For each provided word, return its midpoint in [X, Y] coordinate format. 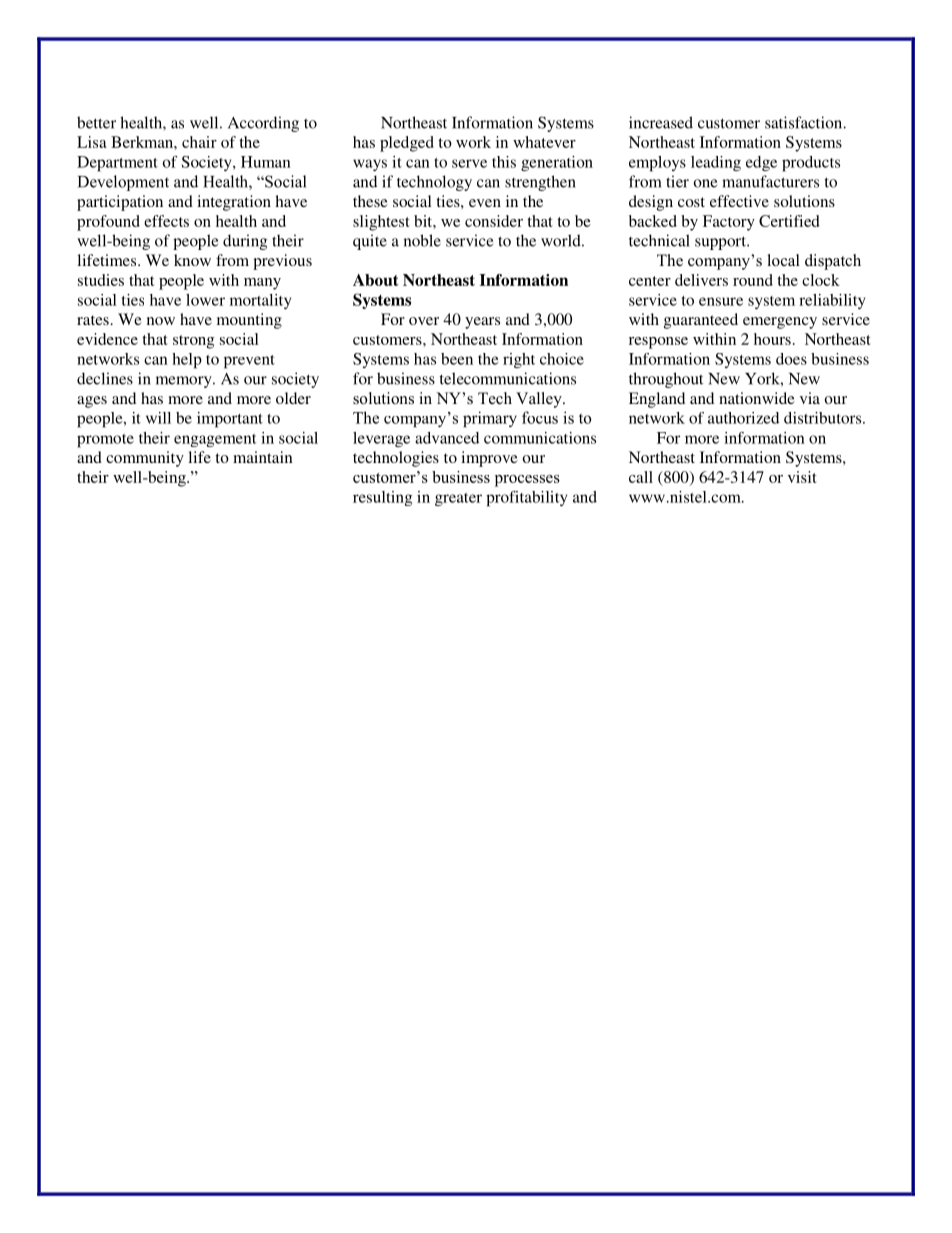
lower [205, 300]
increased [661, 122]
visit [802, 477]
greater [458, 499]
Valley [540, 400]
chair [199, 142]
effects [166, 221]
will [158, 418]
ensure [721, 301]
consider [494, 221]
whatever [544, 142]
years [482, 323]
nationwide [757, 398]
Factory [729, 223]
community [145, 459]
